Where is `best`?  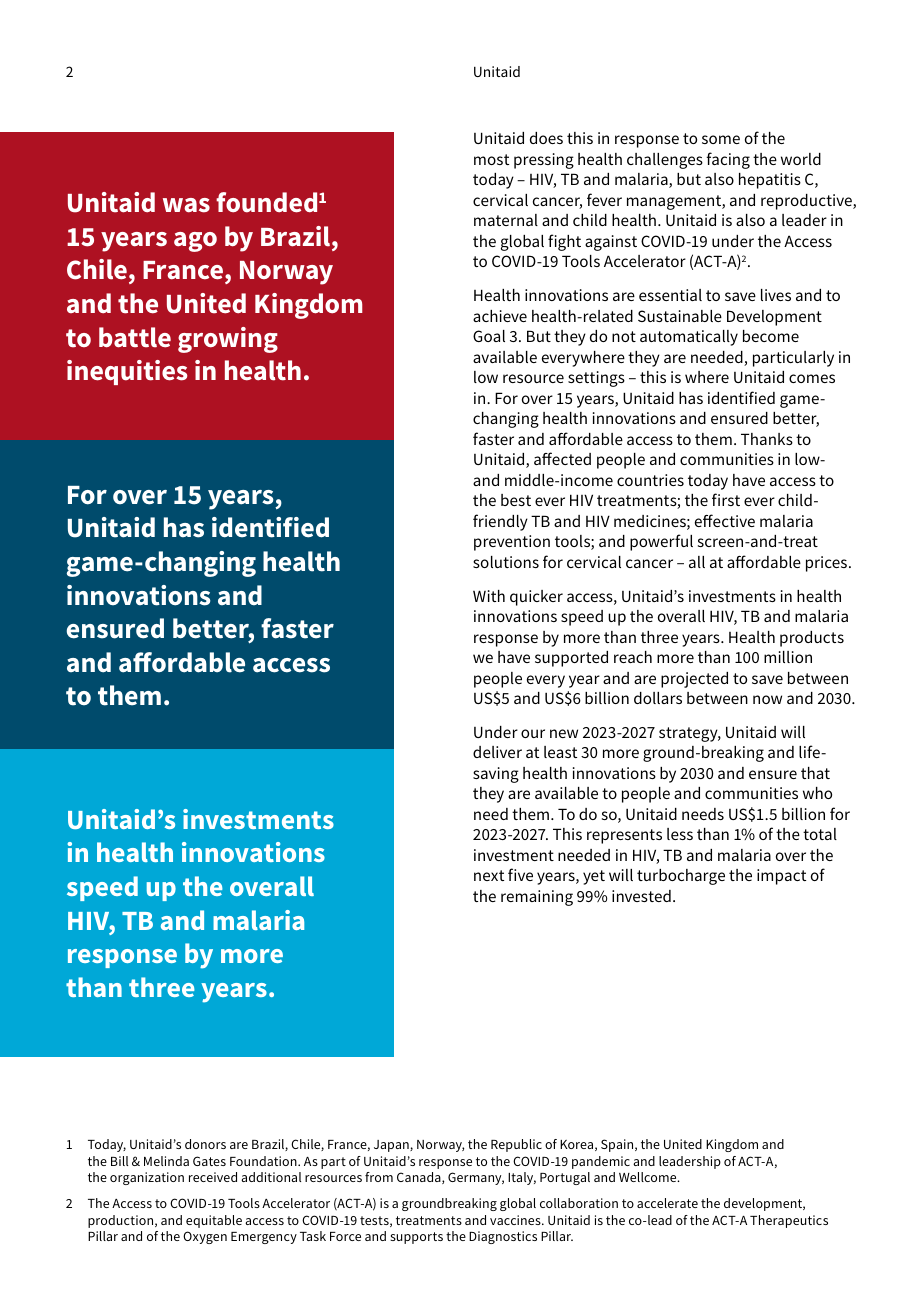 best is located at coordinates (516, 500).
